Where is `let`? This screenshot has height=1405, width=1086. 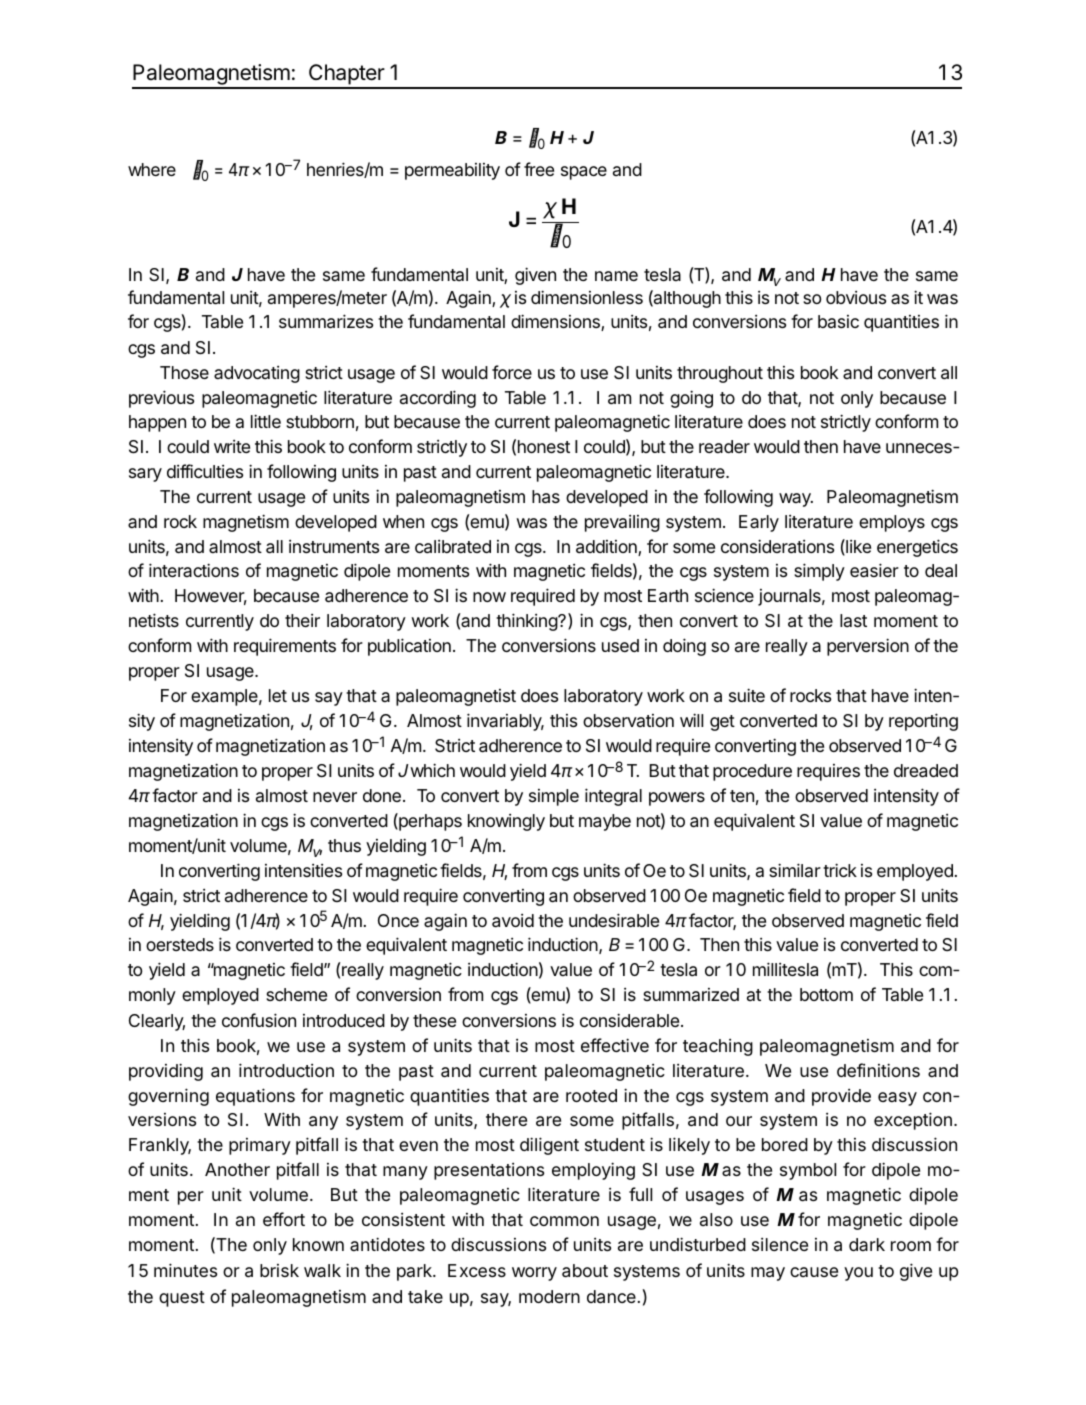
let is located at coordinates (278, 695).
